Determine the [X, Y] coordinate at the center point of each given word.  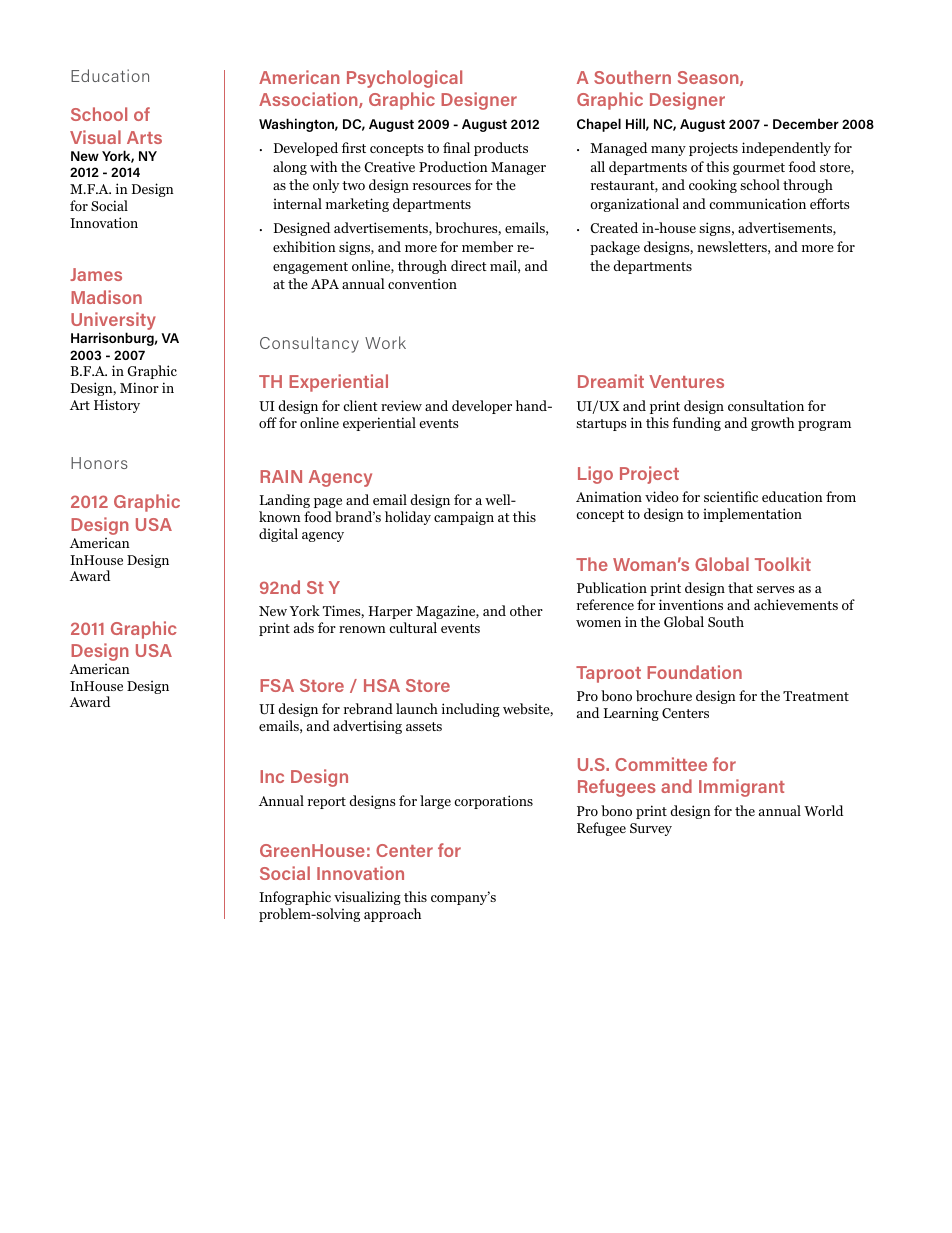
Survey [651, 829]
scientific [731, 496]
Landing [285, 501]
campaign [464, 518]
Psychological [404, 79]
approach [392, 915]
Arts [144, 137]
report [327, 803]
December [806, 123]
